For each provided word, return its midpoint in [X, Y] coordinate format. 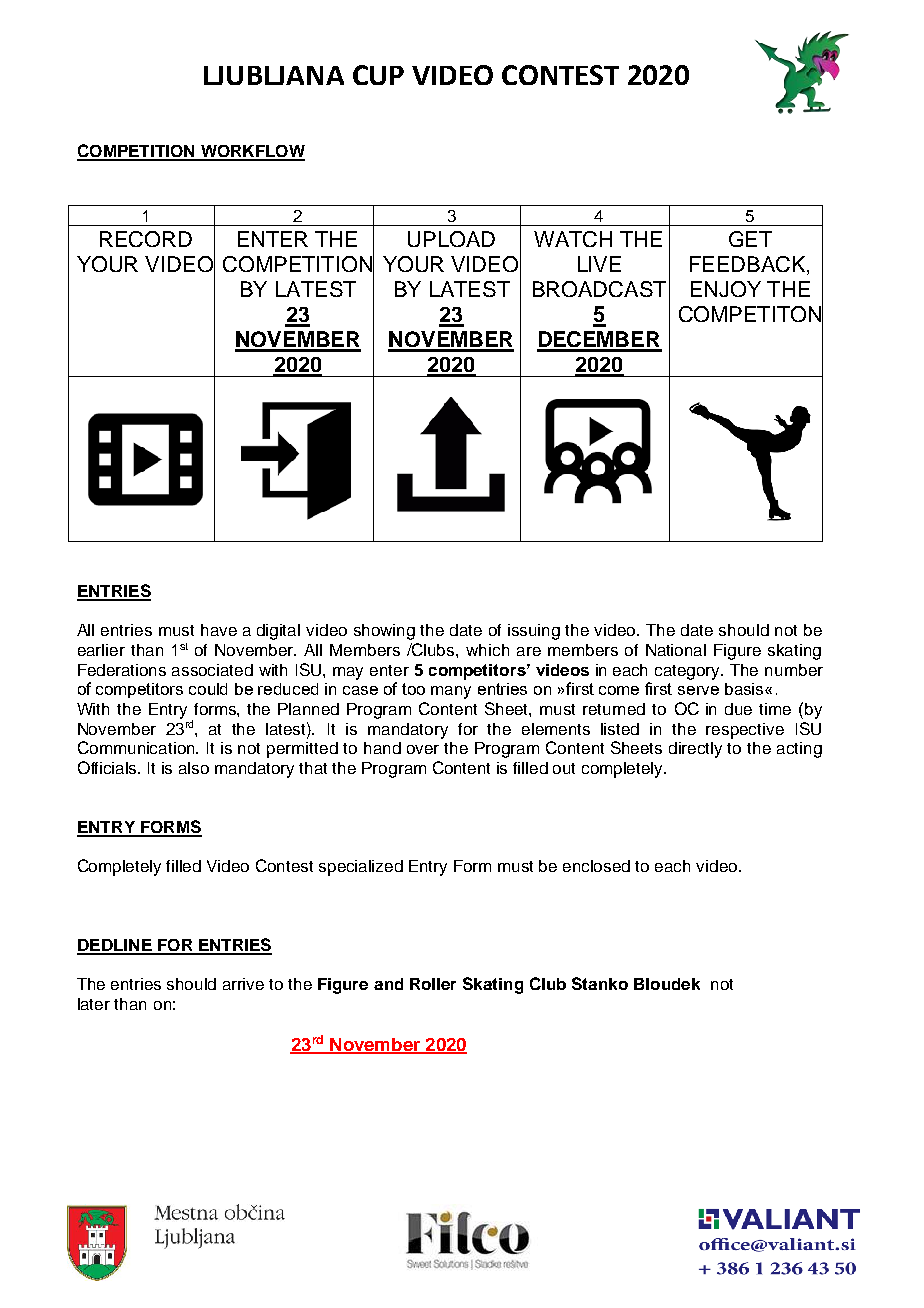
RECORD [146, 239]
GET [750, 239]
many [451, 692]
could [208, 689]
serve [698, 690]
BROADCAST [599, 289]
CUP [378, 75]
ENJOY [726, 289]
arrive [243, 984]
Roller [433, 984]
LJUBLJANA [274, 75]
